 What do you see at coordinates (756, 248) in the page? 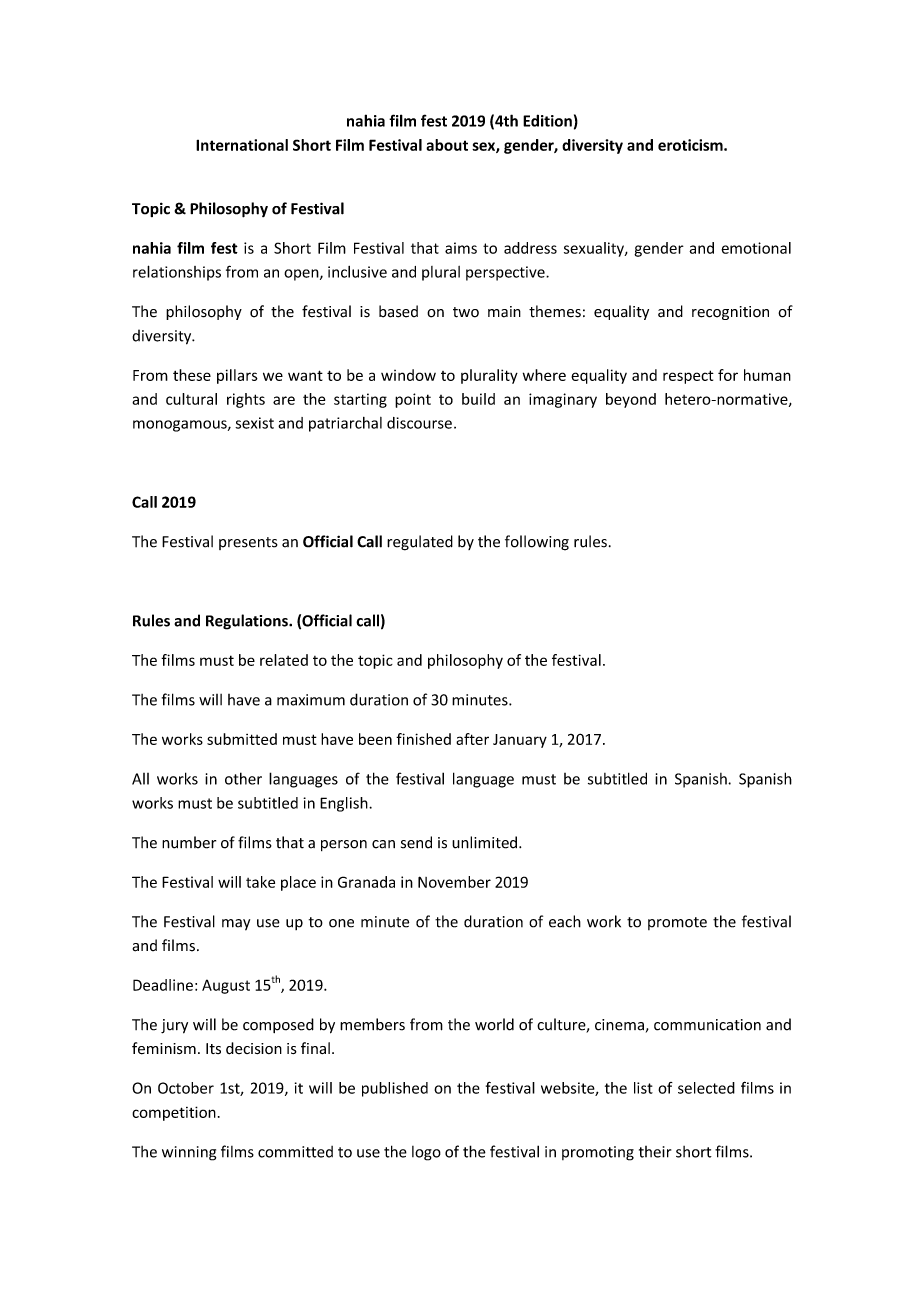
I see `emotional` at bounding box center [756, 248].
